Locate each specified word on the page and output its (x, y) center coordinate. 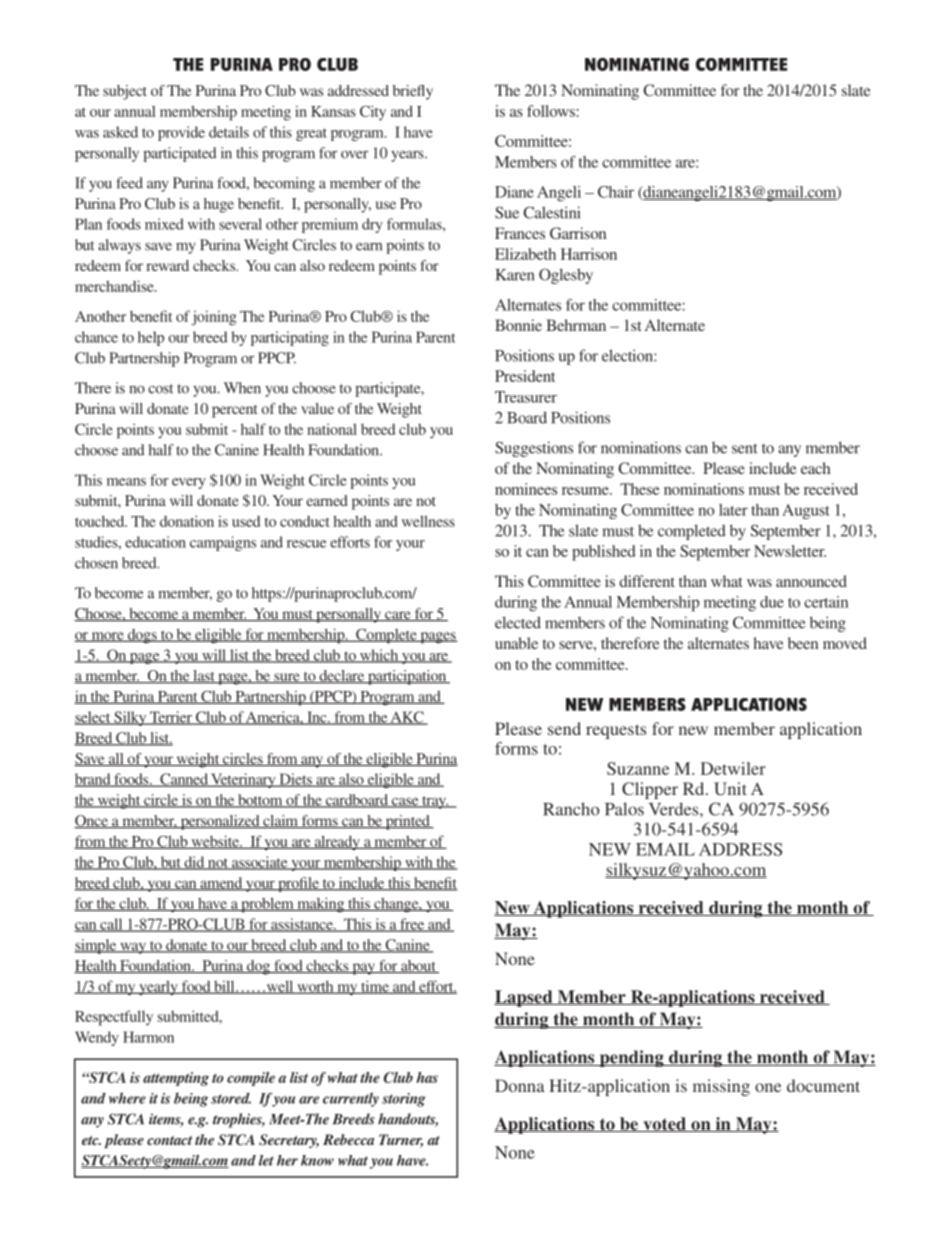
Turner (401, 1141)
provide (181, 133)
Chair (616, 192)
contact (170, 1140)
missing (721, 1087)
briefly (413, 92)
